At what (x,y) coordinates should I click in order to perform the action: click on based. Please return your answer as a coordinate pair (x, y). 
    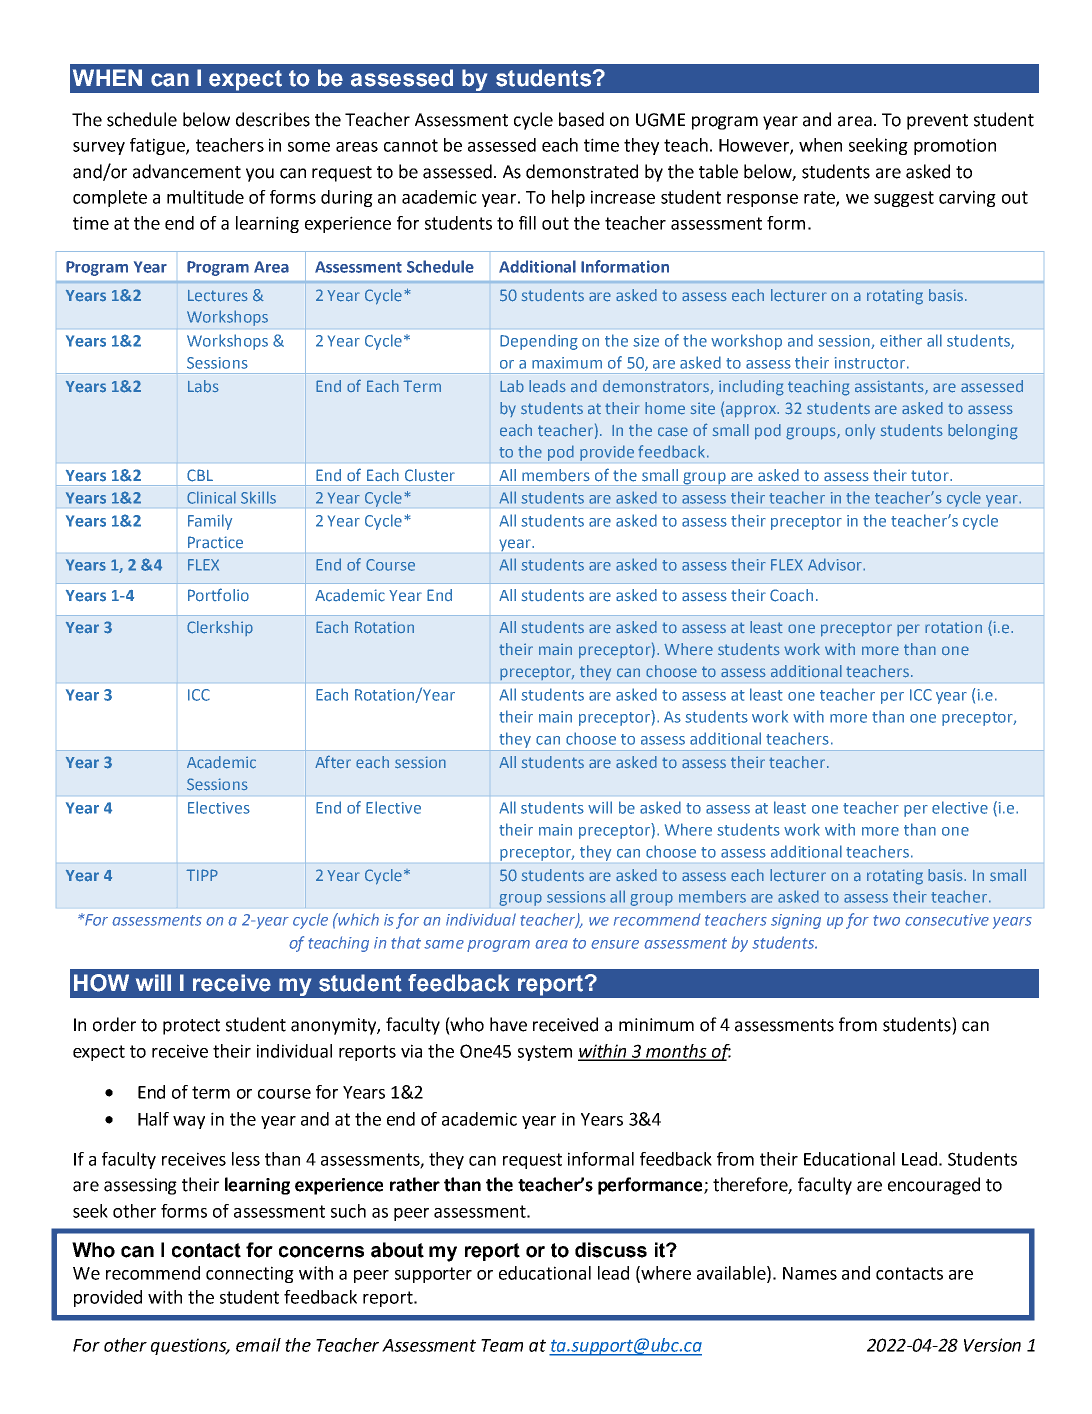
    Looking at the image, I should click on (581, 119).
